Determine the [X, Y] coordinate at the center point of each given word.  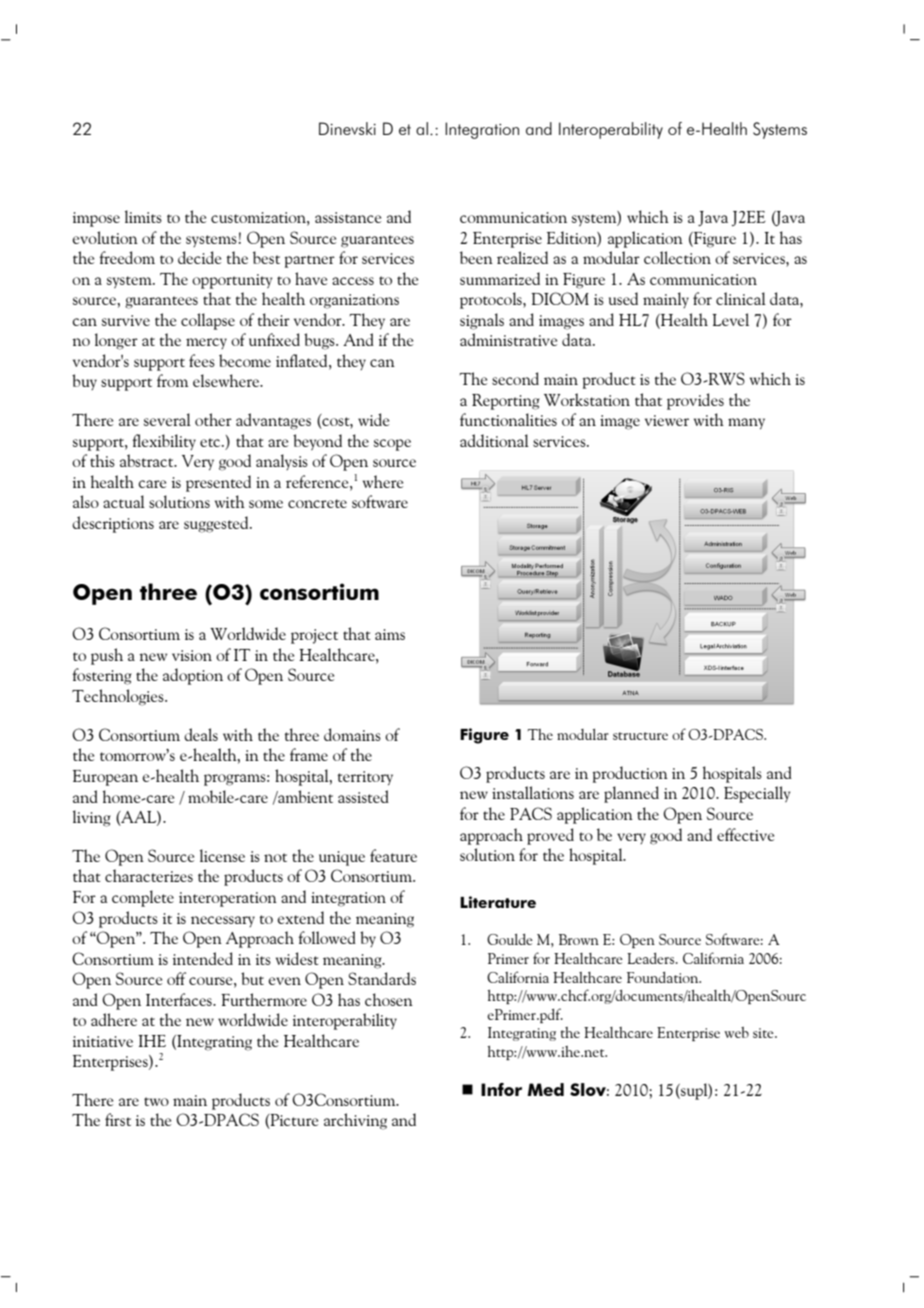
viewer [667, 420]
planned [631, 794]
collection [677, 257]
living [92, 818]
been [476, 257]
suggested [217, 524]
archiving [355, 1121]
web [736, 1032]
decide [199, 257]
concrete [317, 503]
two [156, 1101]
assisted [363, 796]
